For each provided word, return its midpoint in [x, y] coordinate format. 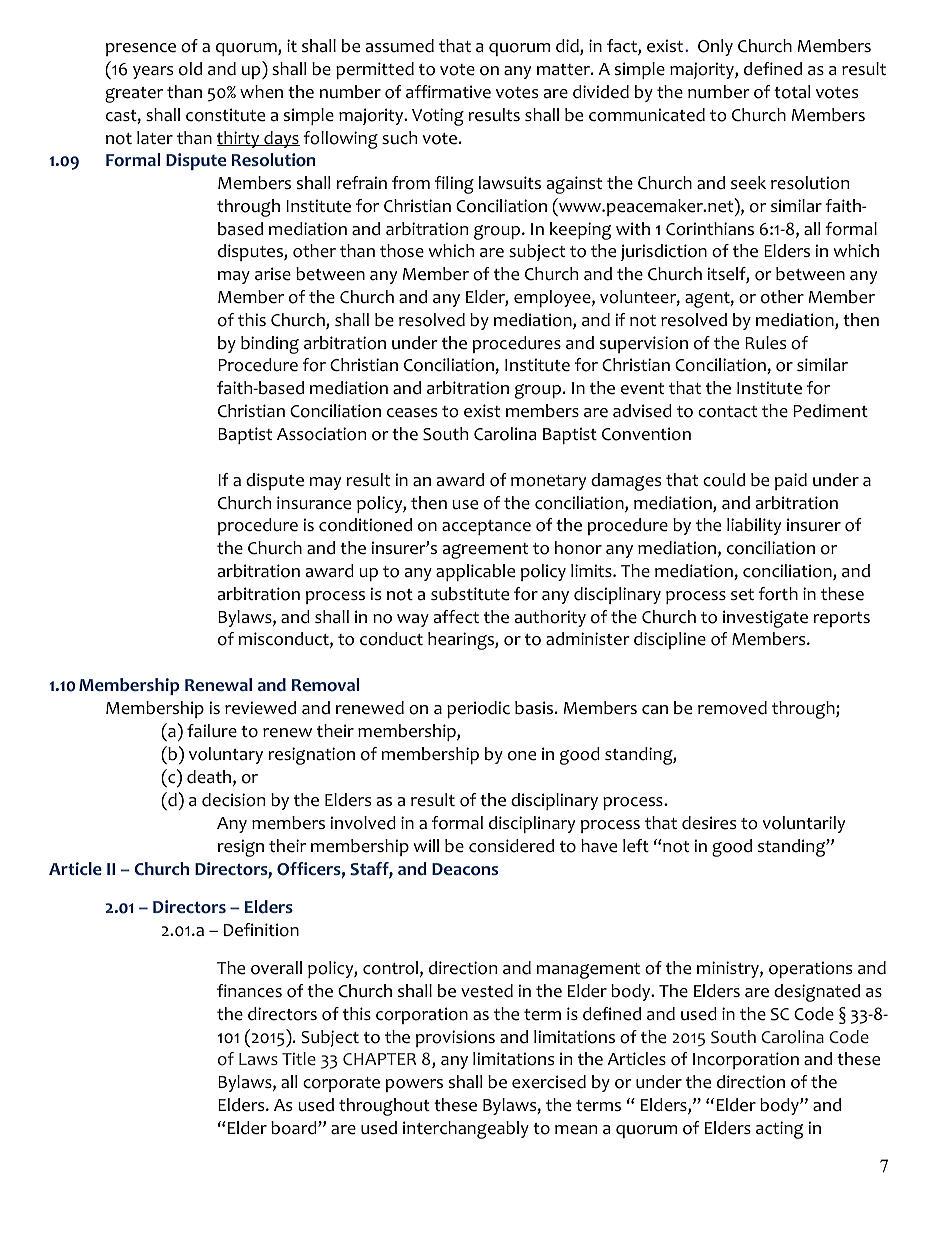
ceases [412, 413]
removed [732, 708]
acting [779, 1130]
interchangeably [466, 1130]
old [190, 69]
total [792, 92]
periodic [478, 709]
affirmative [448, 92]
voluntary [226, 755]
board [295, 1128]
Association [321, 434]
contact [727, 412]
